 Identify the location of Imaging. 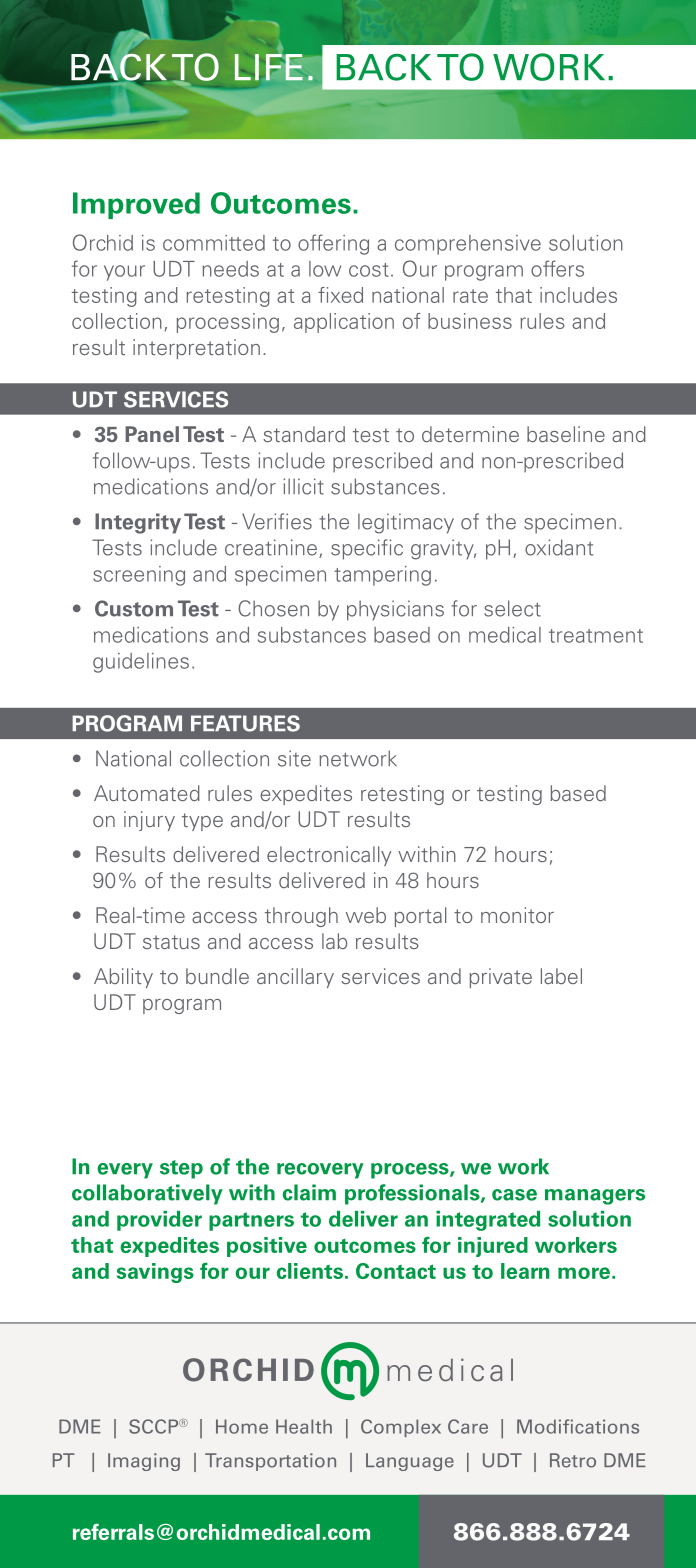
(144, 1462).
